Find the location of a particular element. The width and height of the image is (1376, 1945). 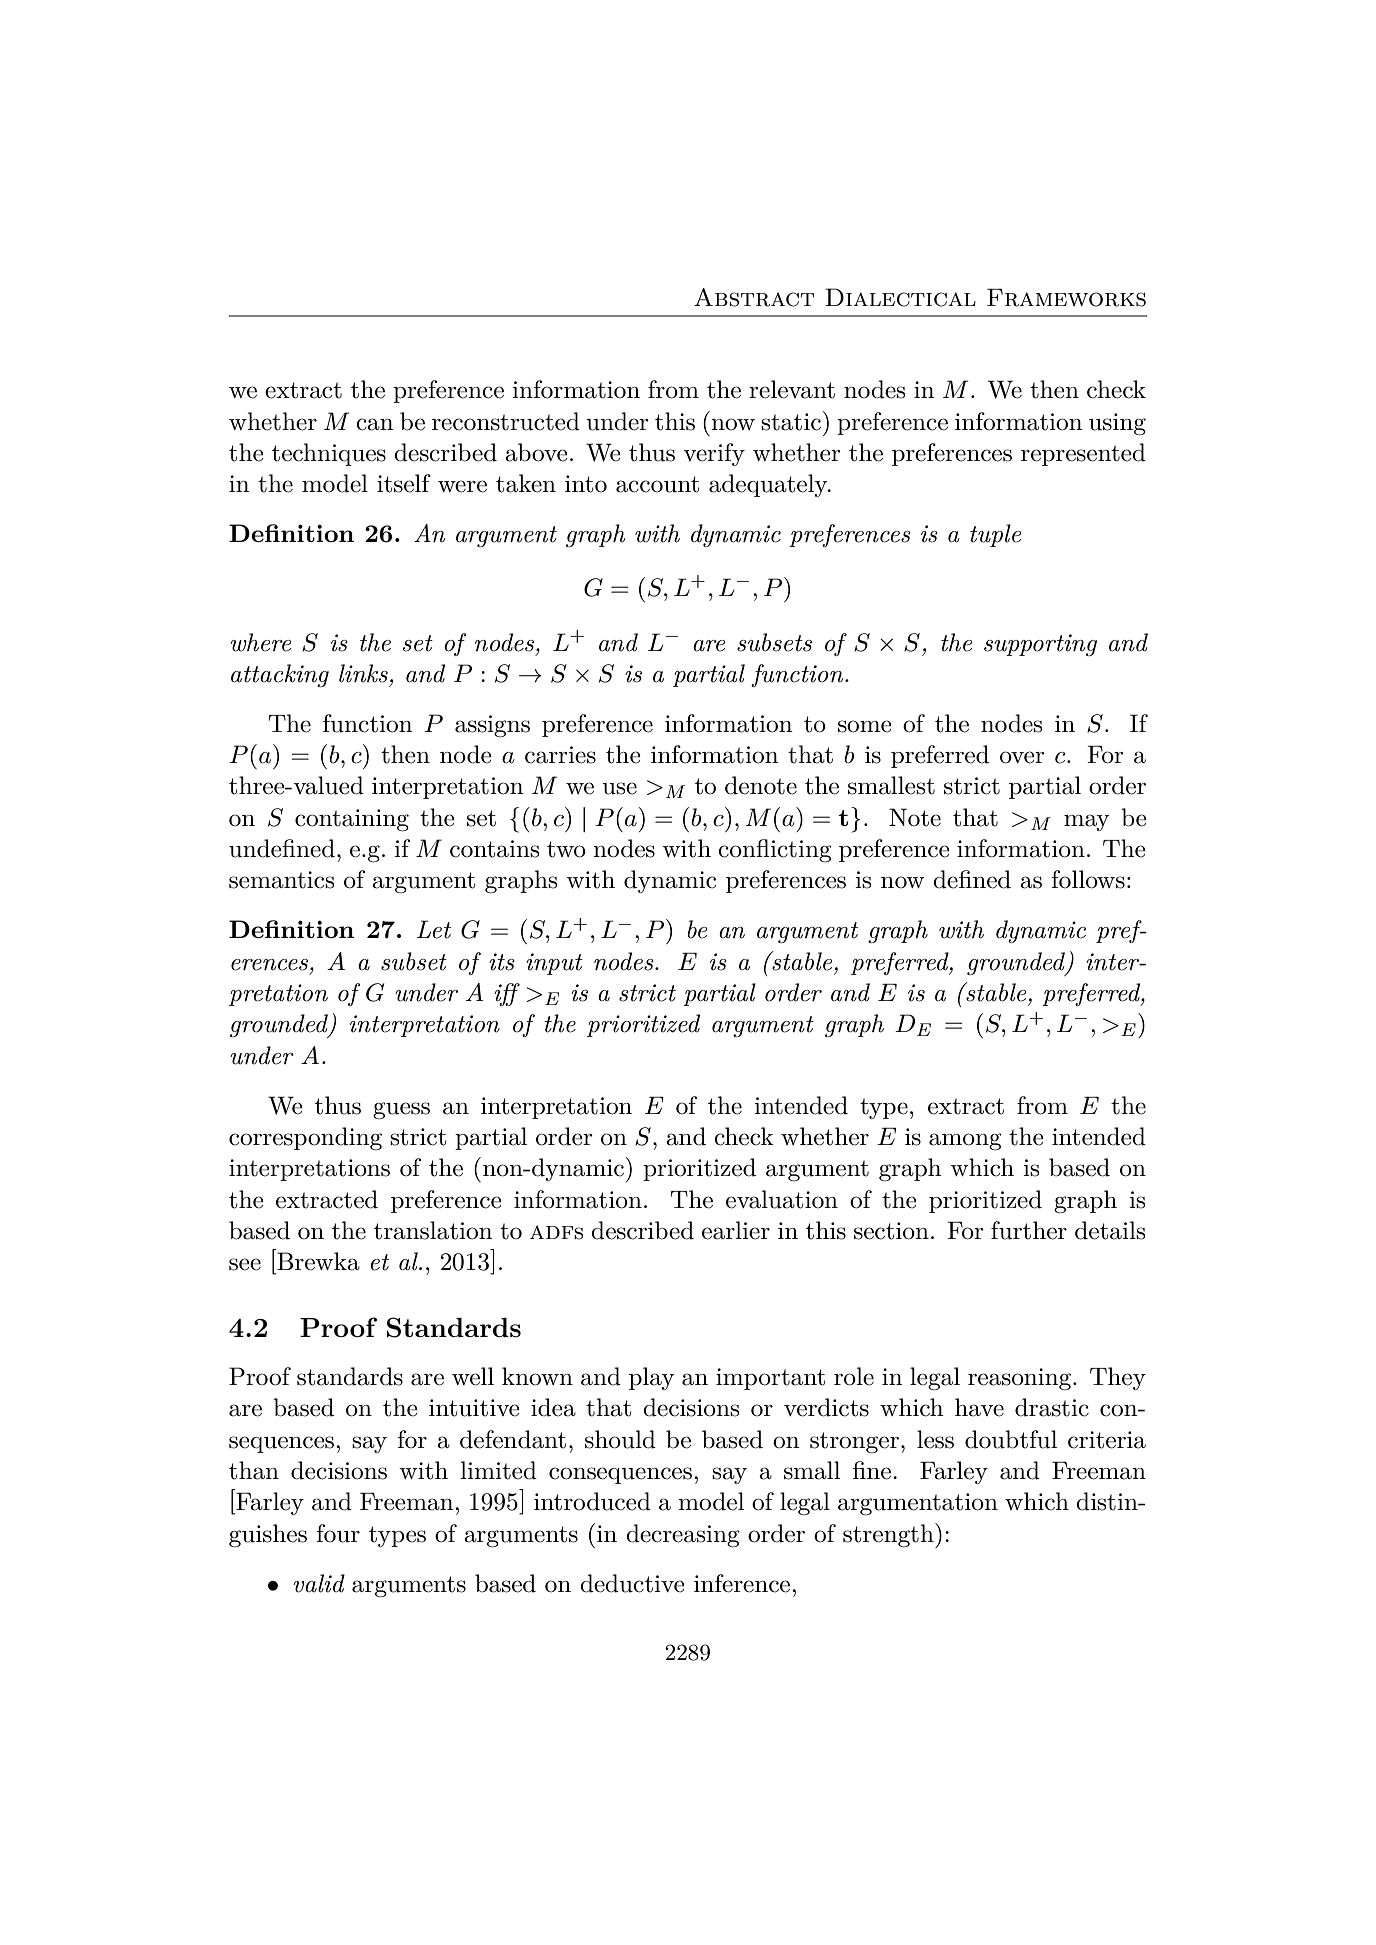

Frameworks is located at coordinates (1066, 298).
